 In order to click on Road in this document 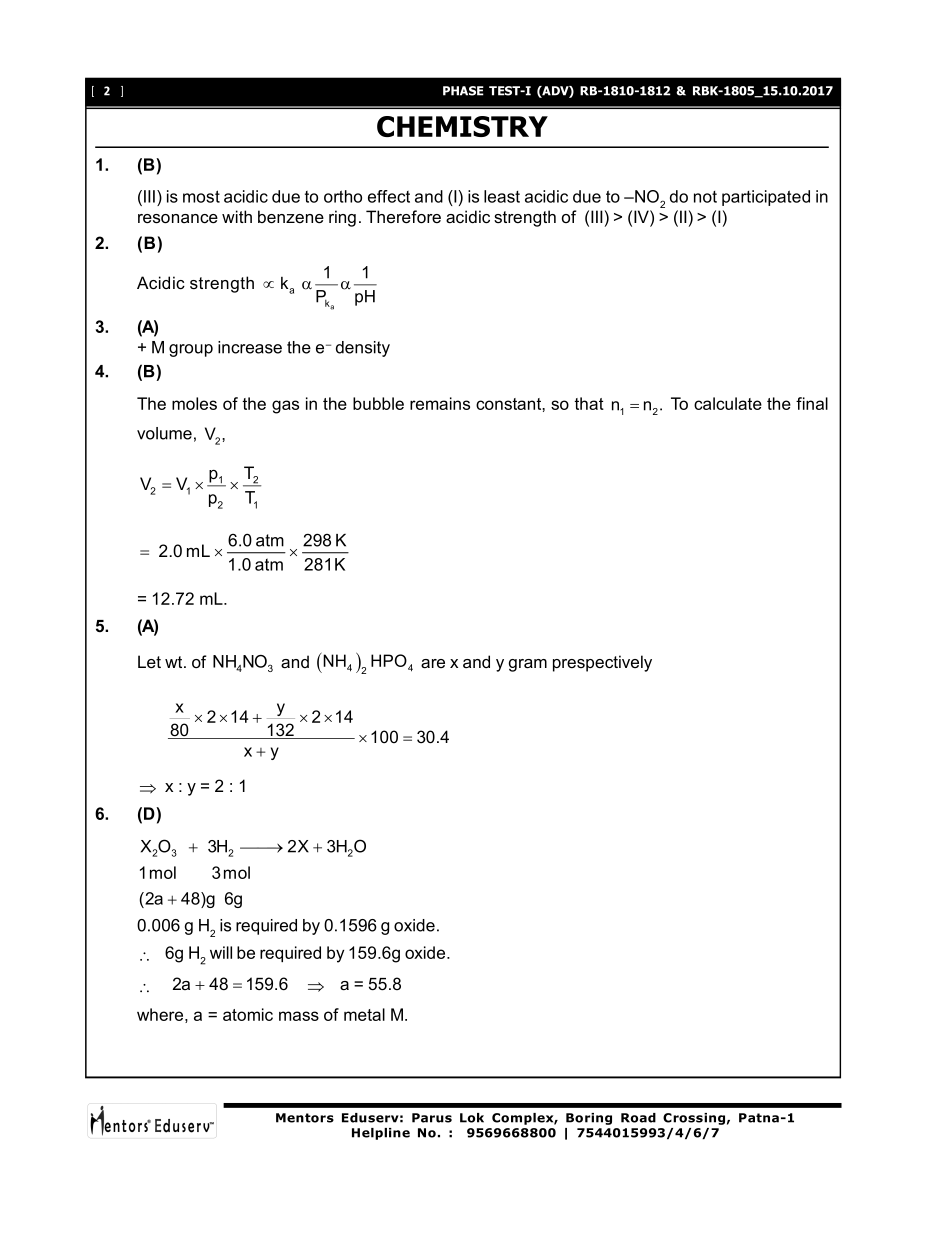, I will do `click(638, 1118)`.
